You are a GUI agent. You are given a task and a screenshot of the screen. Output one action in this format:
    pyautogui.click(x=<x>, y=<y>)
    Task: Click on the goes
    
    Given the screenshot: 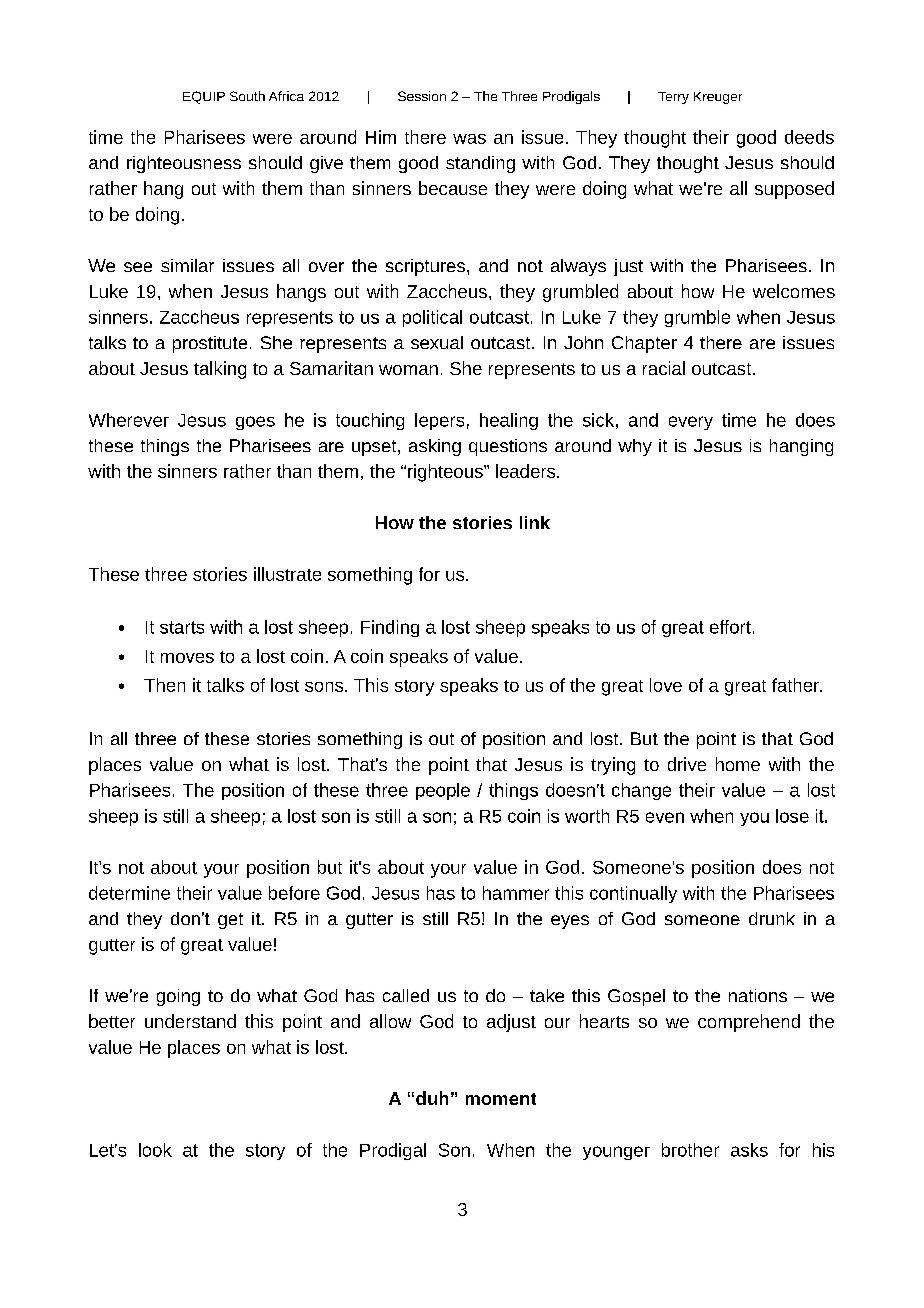 What is the action you would take?
    pyautogui.click(x=255, y=423)
